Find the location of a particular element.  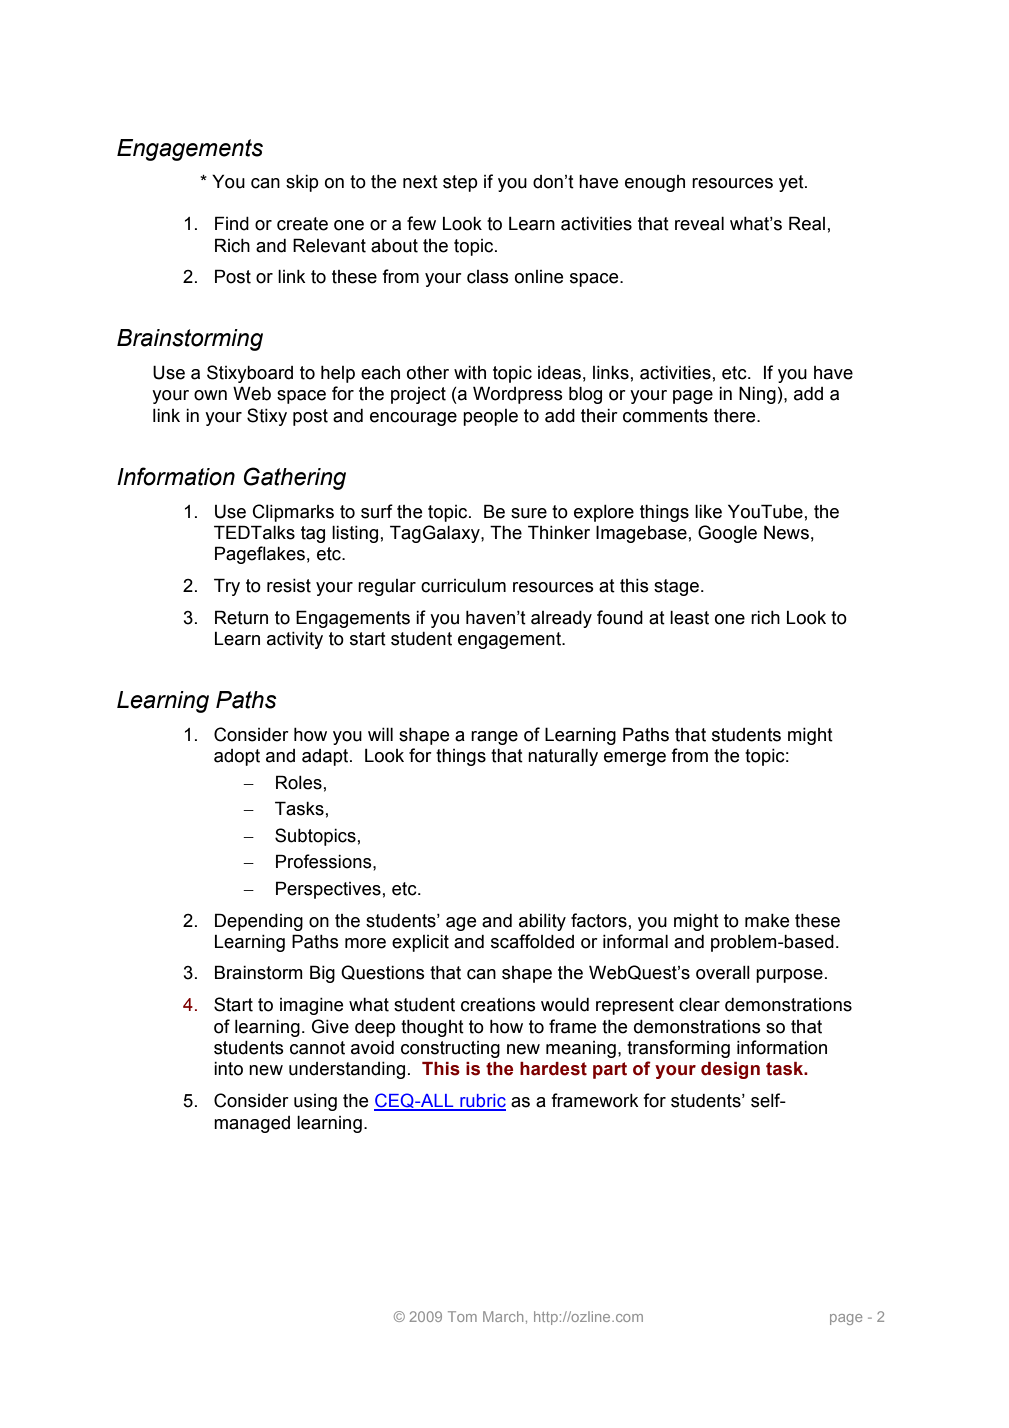

range is located at coordinates (494, 738).
